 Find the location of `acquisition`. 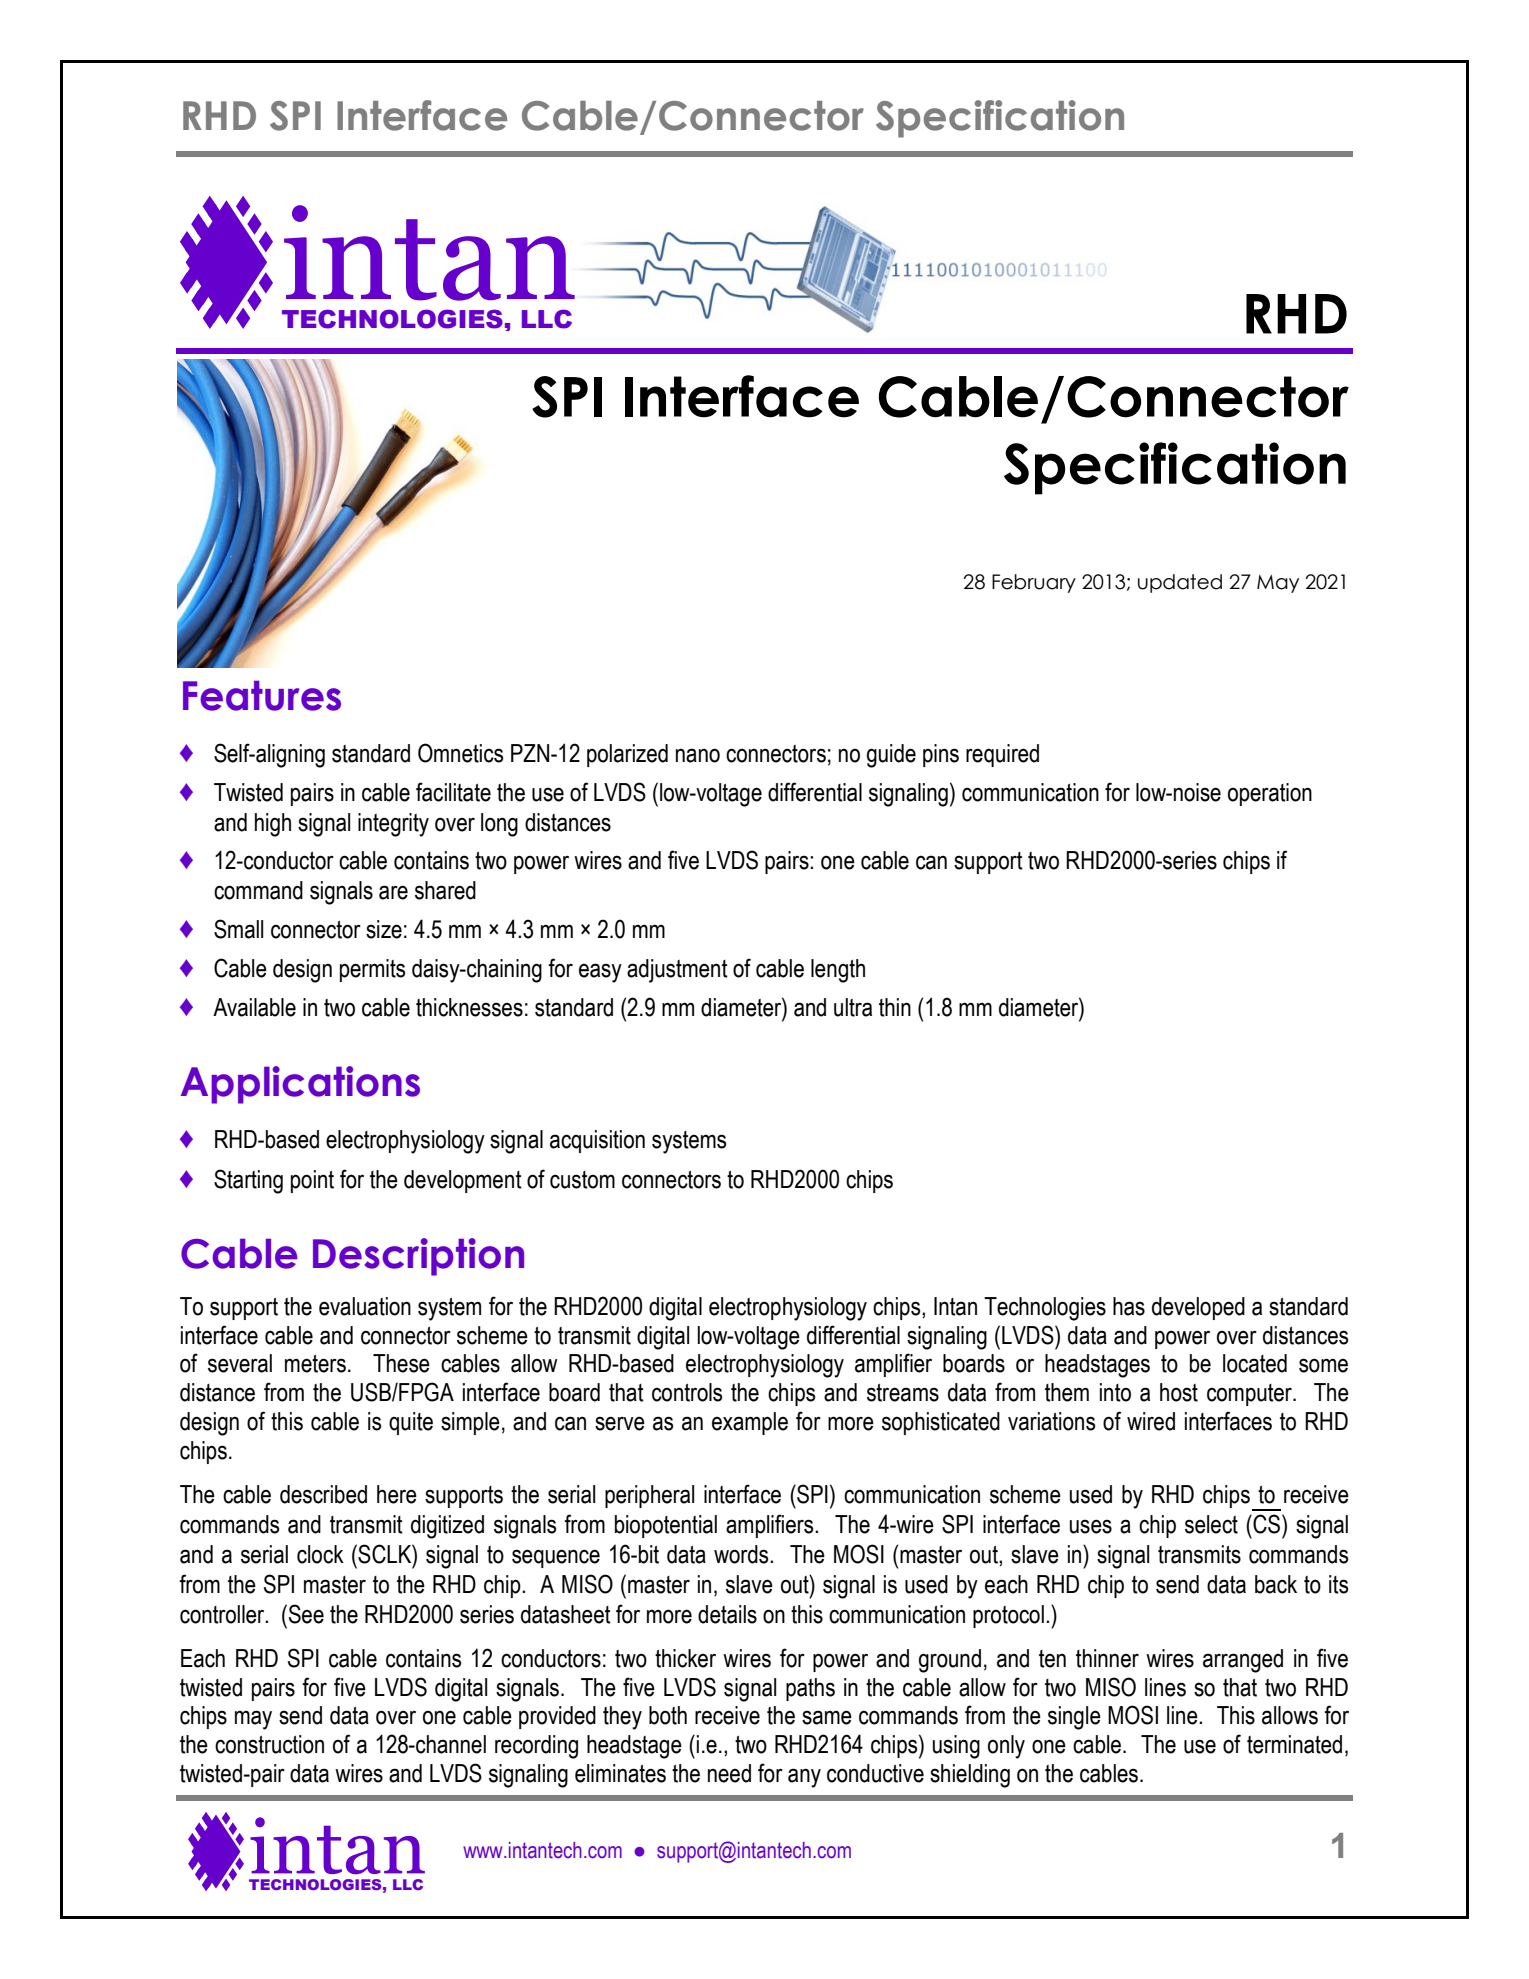

acquisition is located at coordinates (597, 1141).
